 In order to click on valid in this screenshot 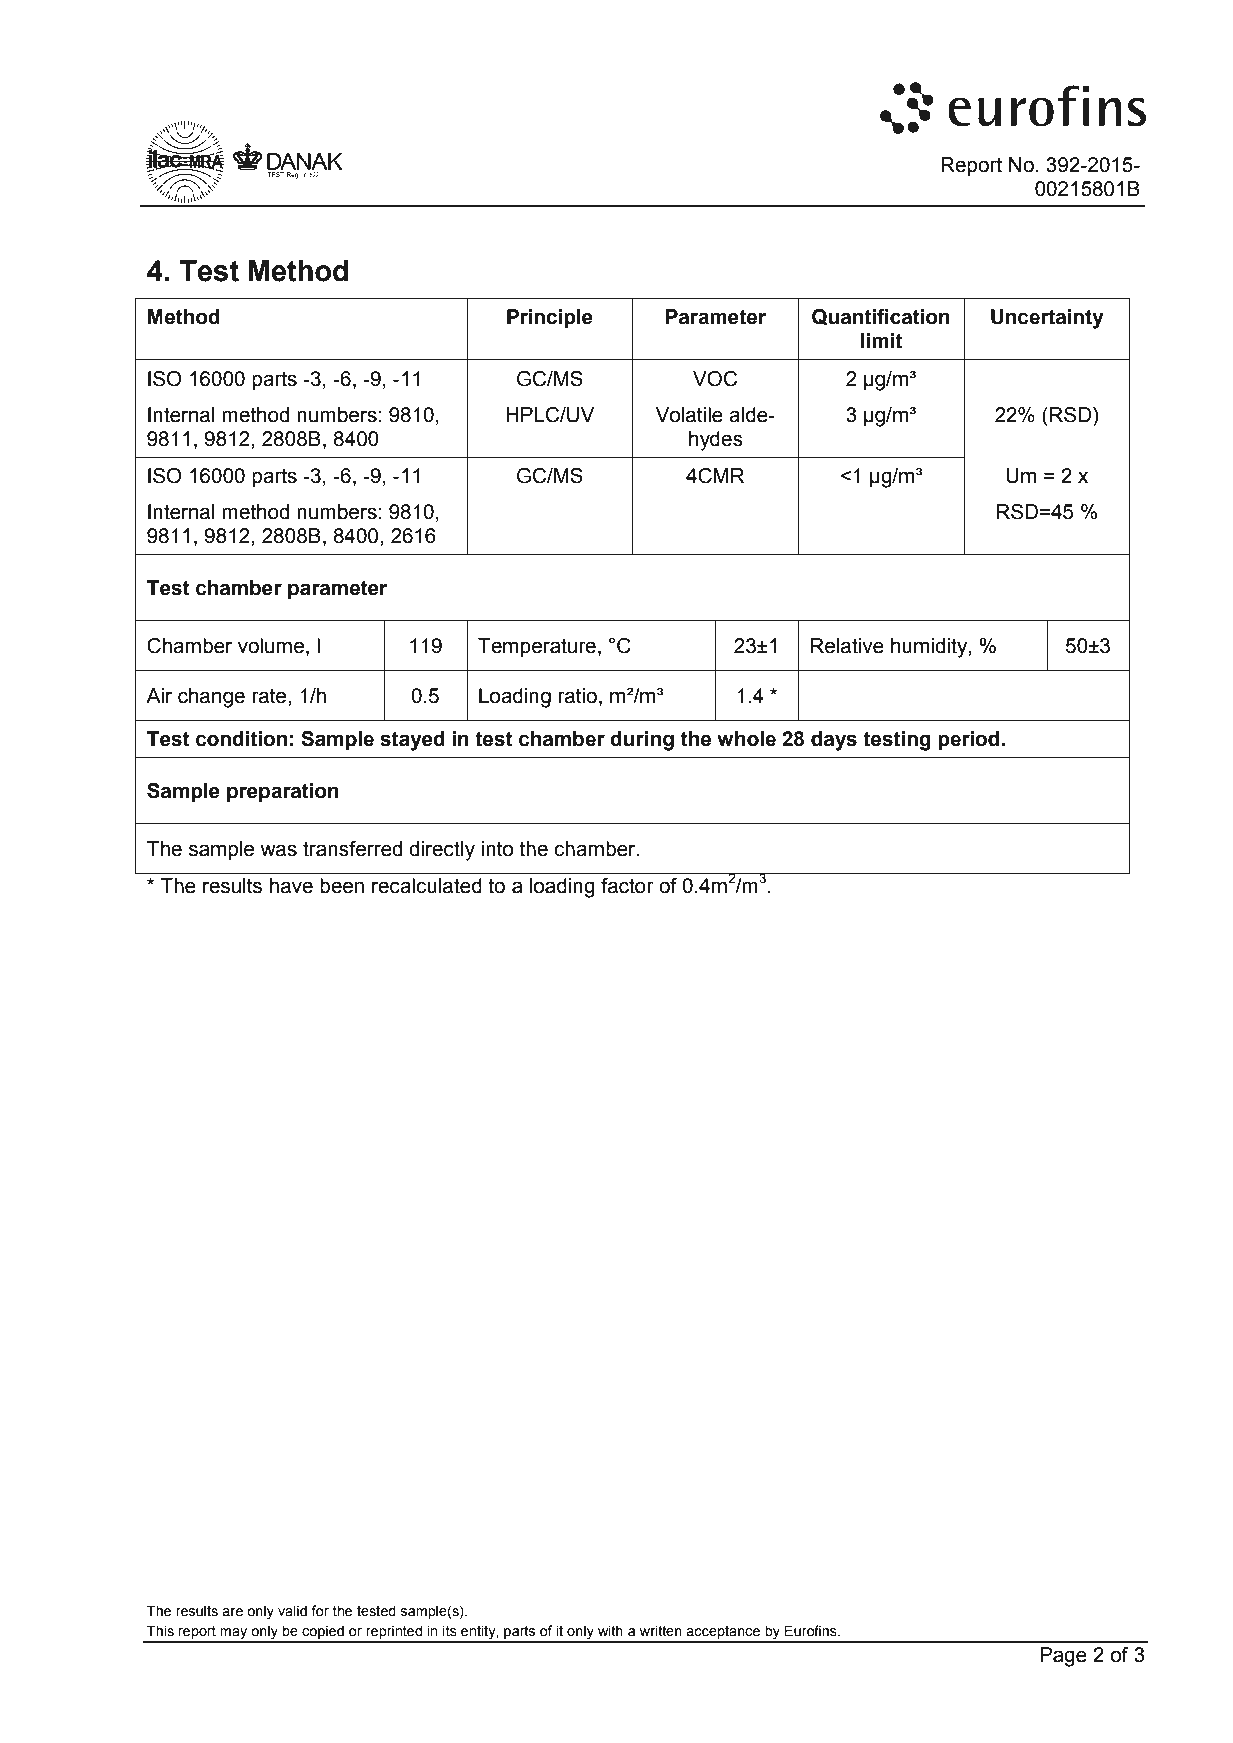, I will do `click(292, 1611)`.
